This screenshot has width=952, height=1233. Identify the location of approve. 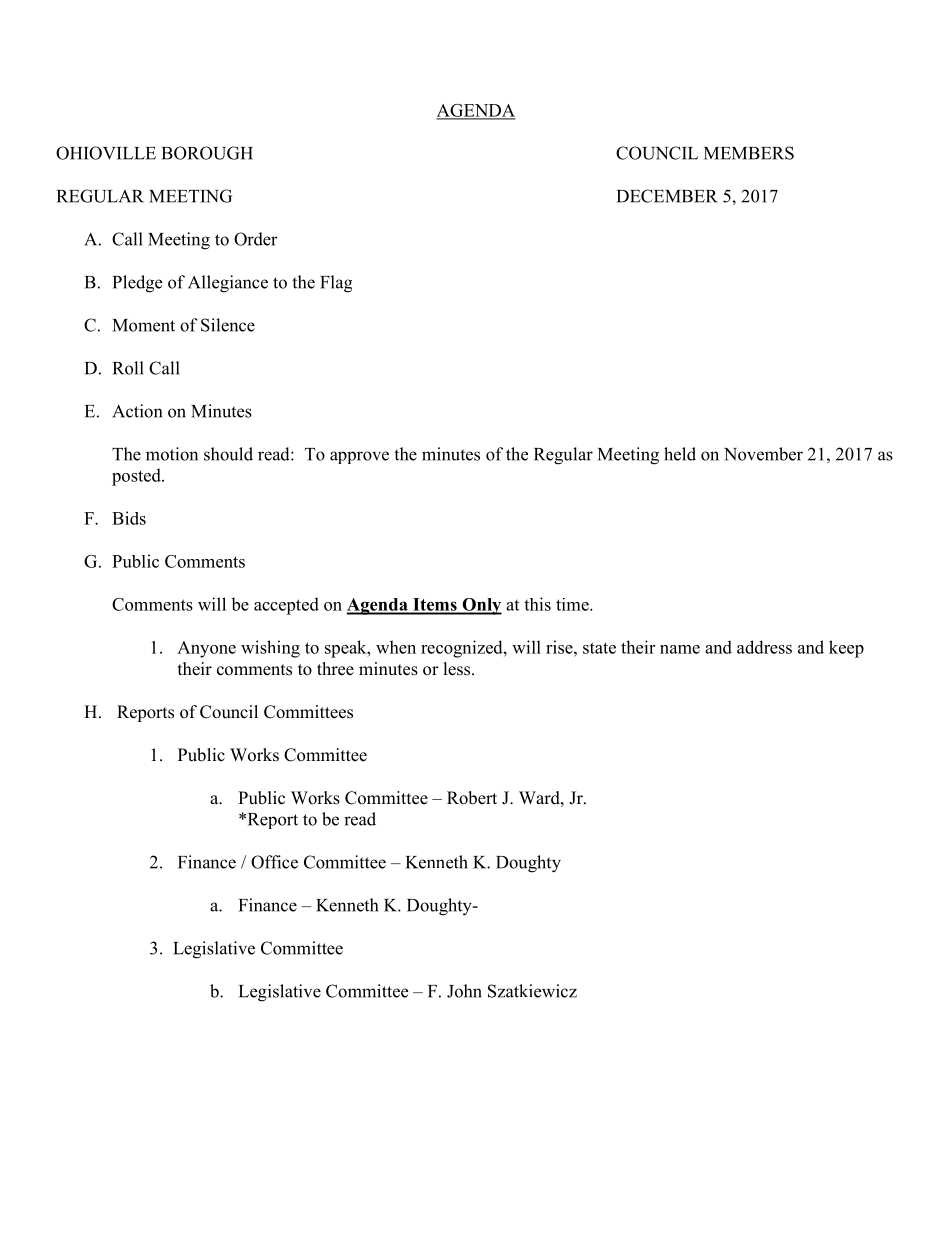
(359, 457).
